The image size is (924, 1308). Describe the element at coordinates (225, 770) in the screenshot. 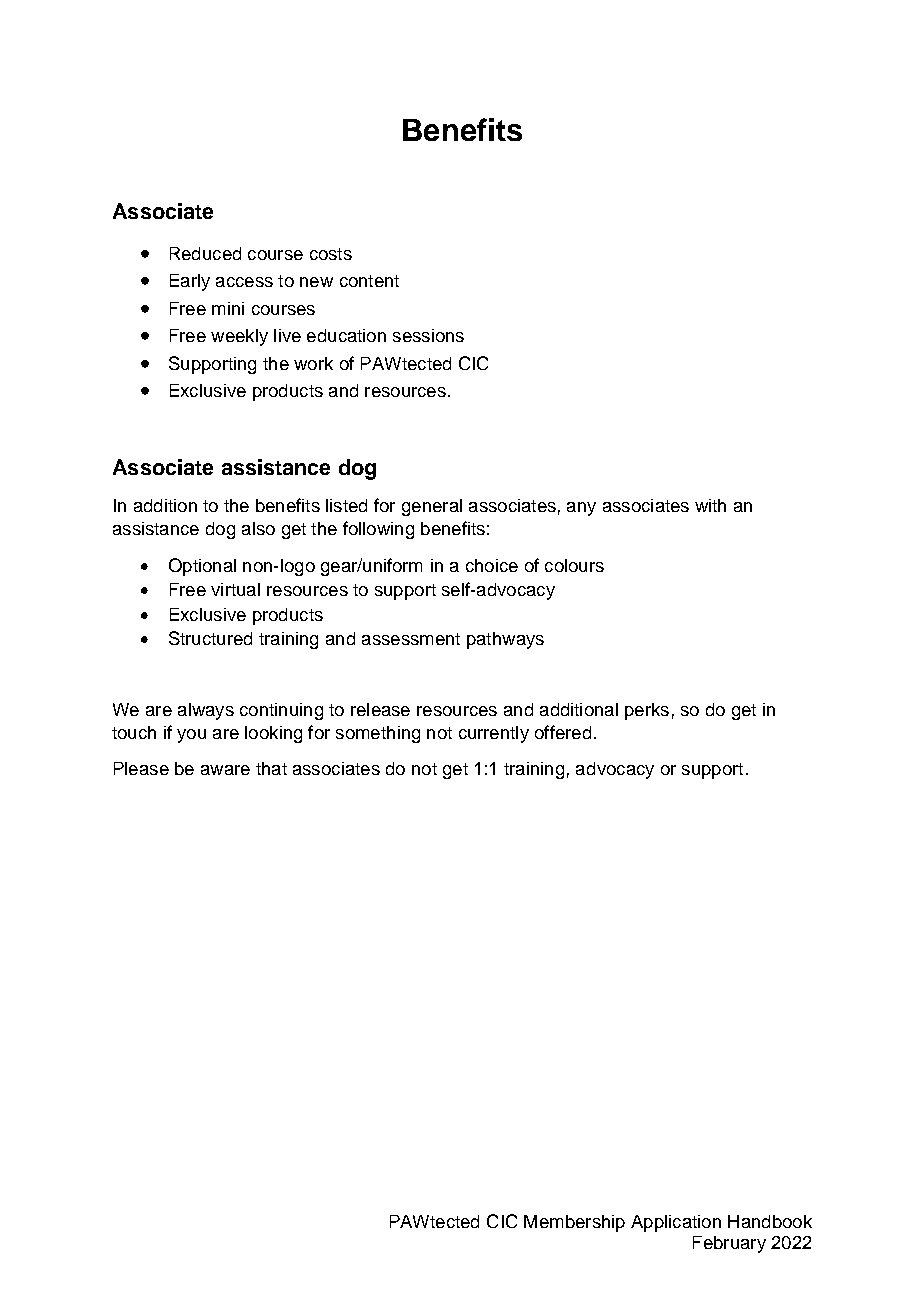

I see `aware` at that location.
